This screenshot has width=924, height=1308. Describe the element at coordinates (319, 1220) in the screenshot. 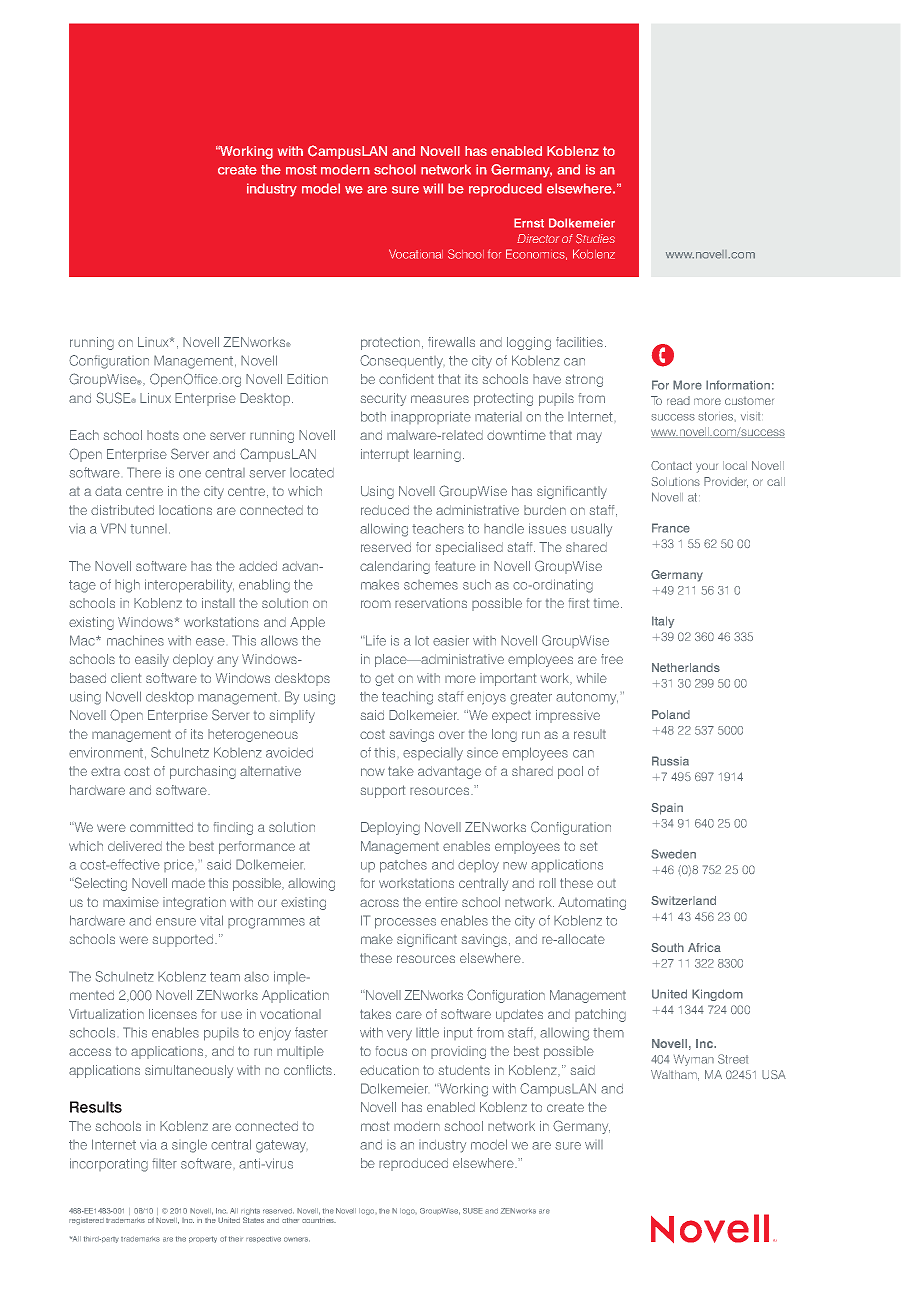

I see `countries` at that location.
